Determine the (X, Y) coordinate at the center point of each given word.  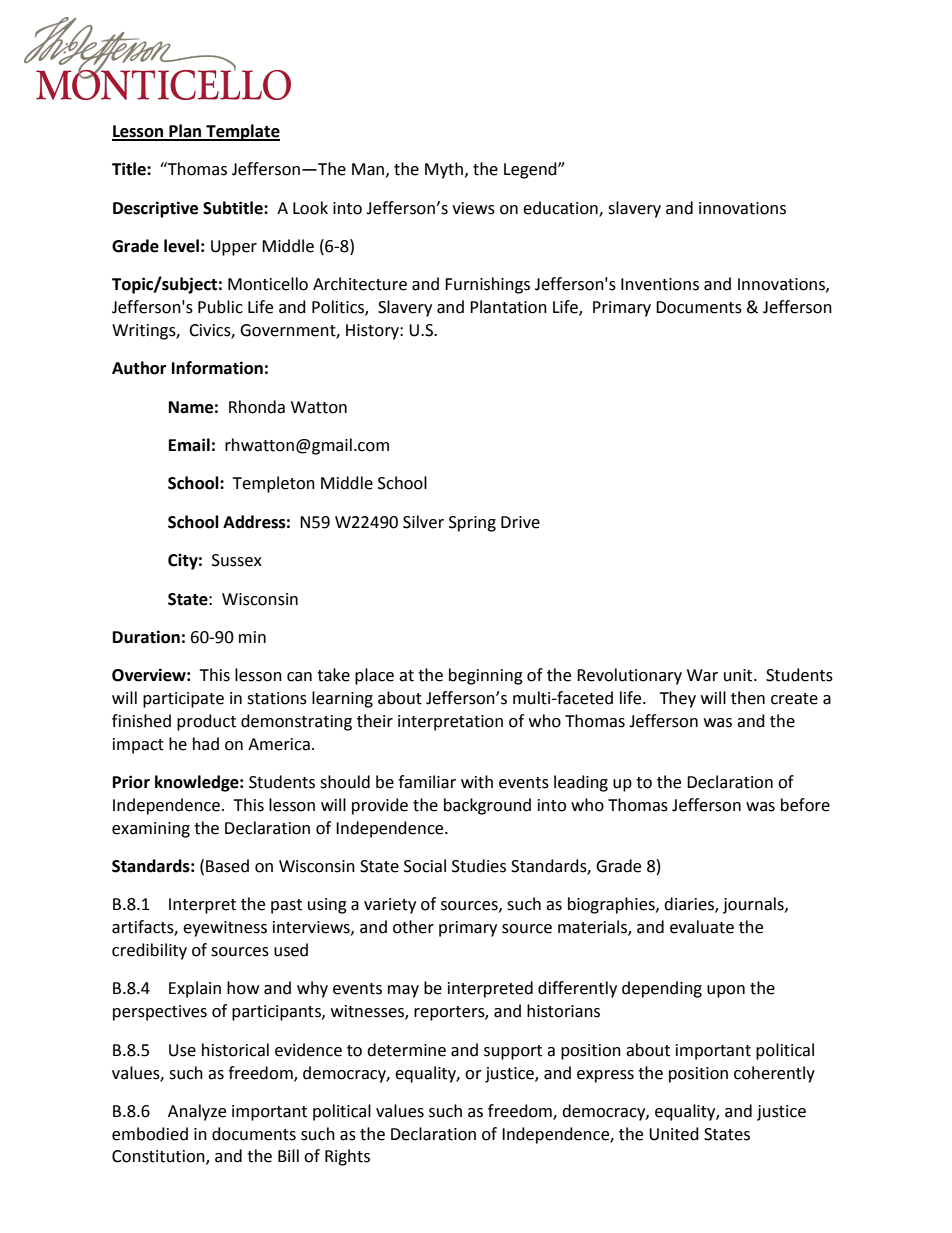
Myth (444, 170)
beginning (486, 676)
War (702, 675)
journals (754, 905)
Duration (146, 637)
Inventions (660, 284)
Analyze (197, 1112)
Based (227, 866)
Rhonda (257, 407)
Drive (520, 522)
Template (242, 132)
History (373, 332)
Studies (479, 866)
